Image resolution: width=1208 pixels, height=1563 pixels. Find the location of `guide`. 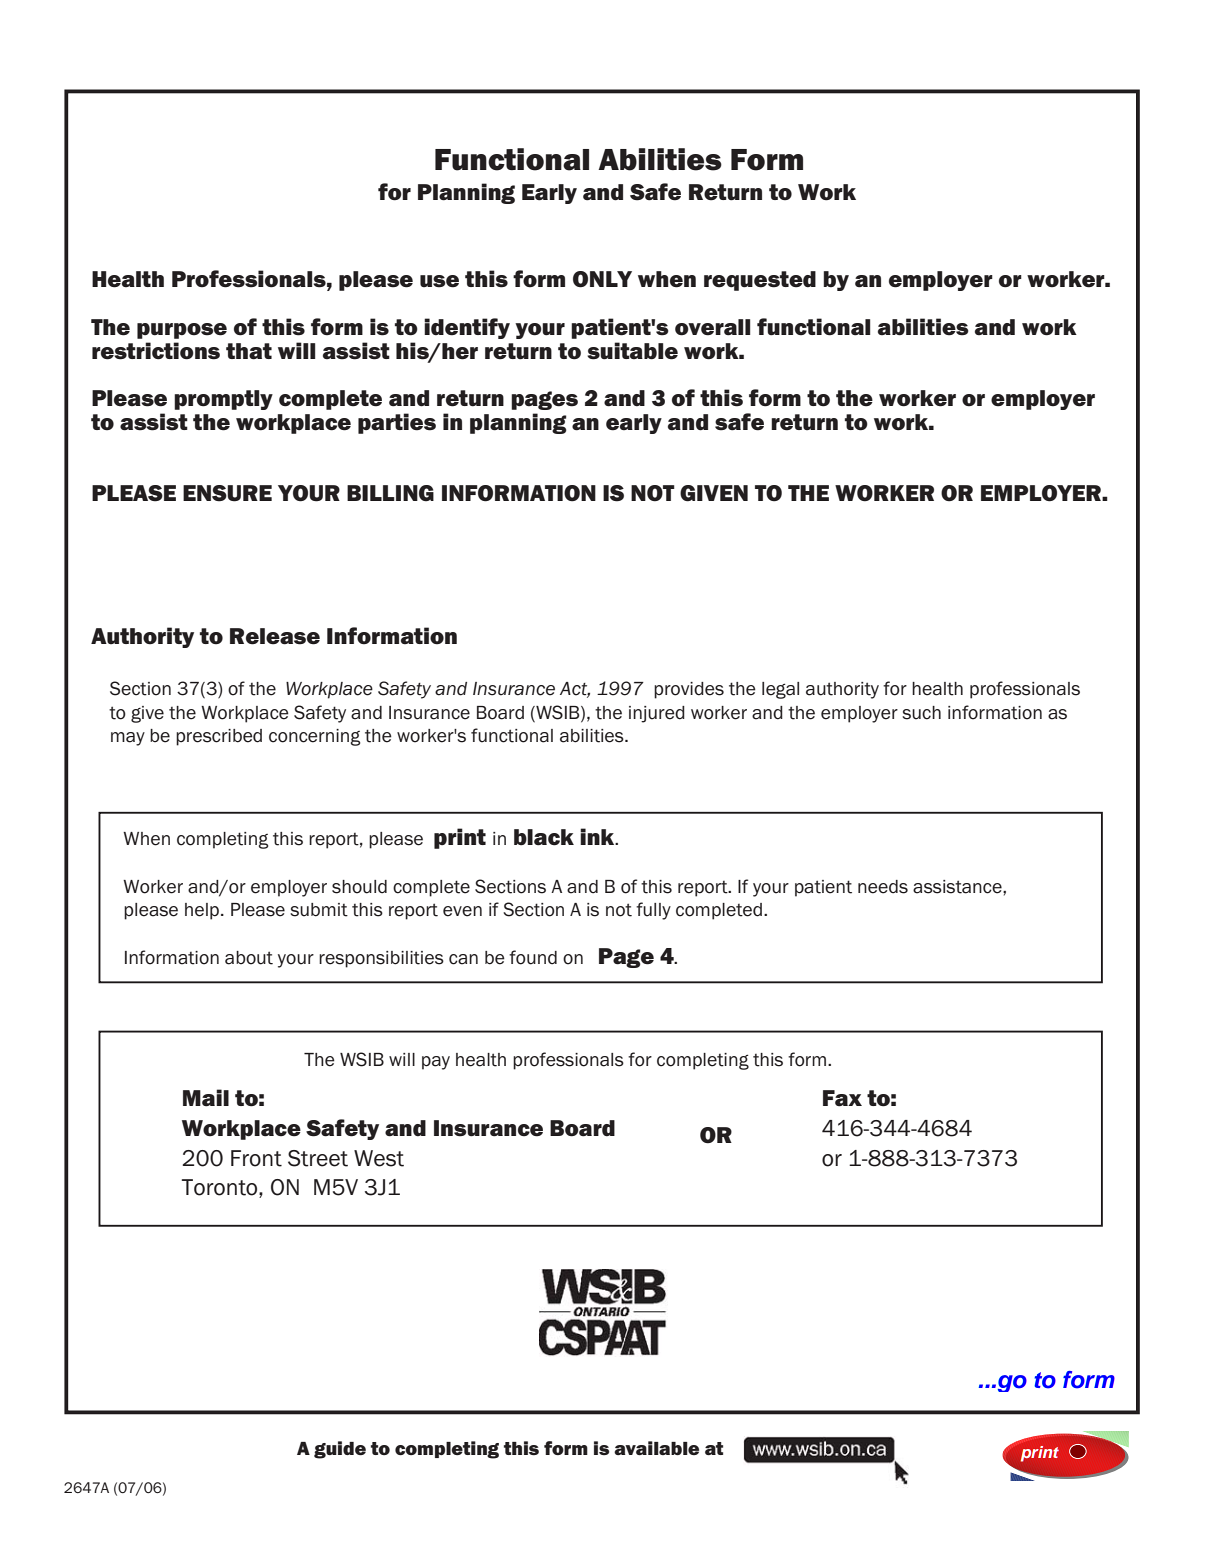

guide is located at coordinates (340, 1450).
